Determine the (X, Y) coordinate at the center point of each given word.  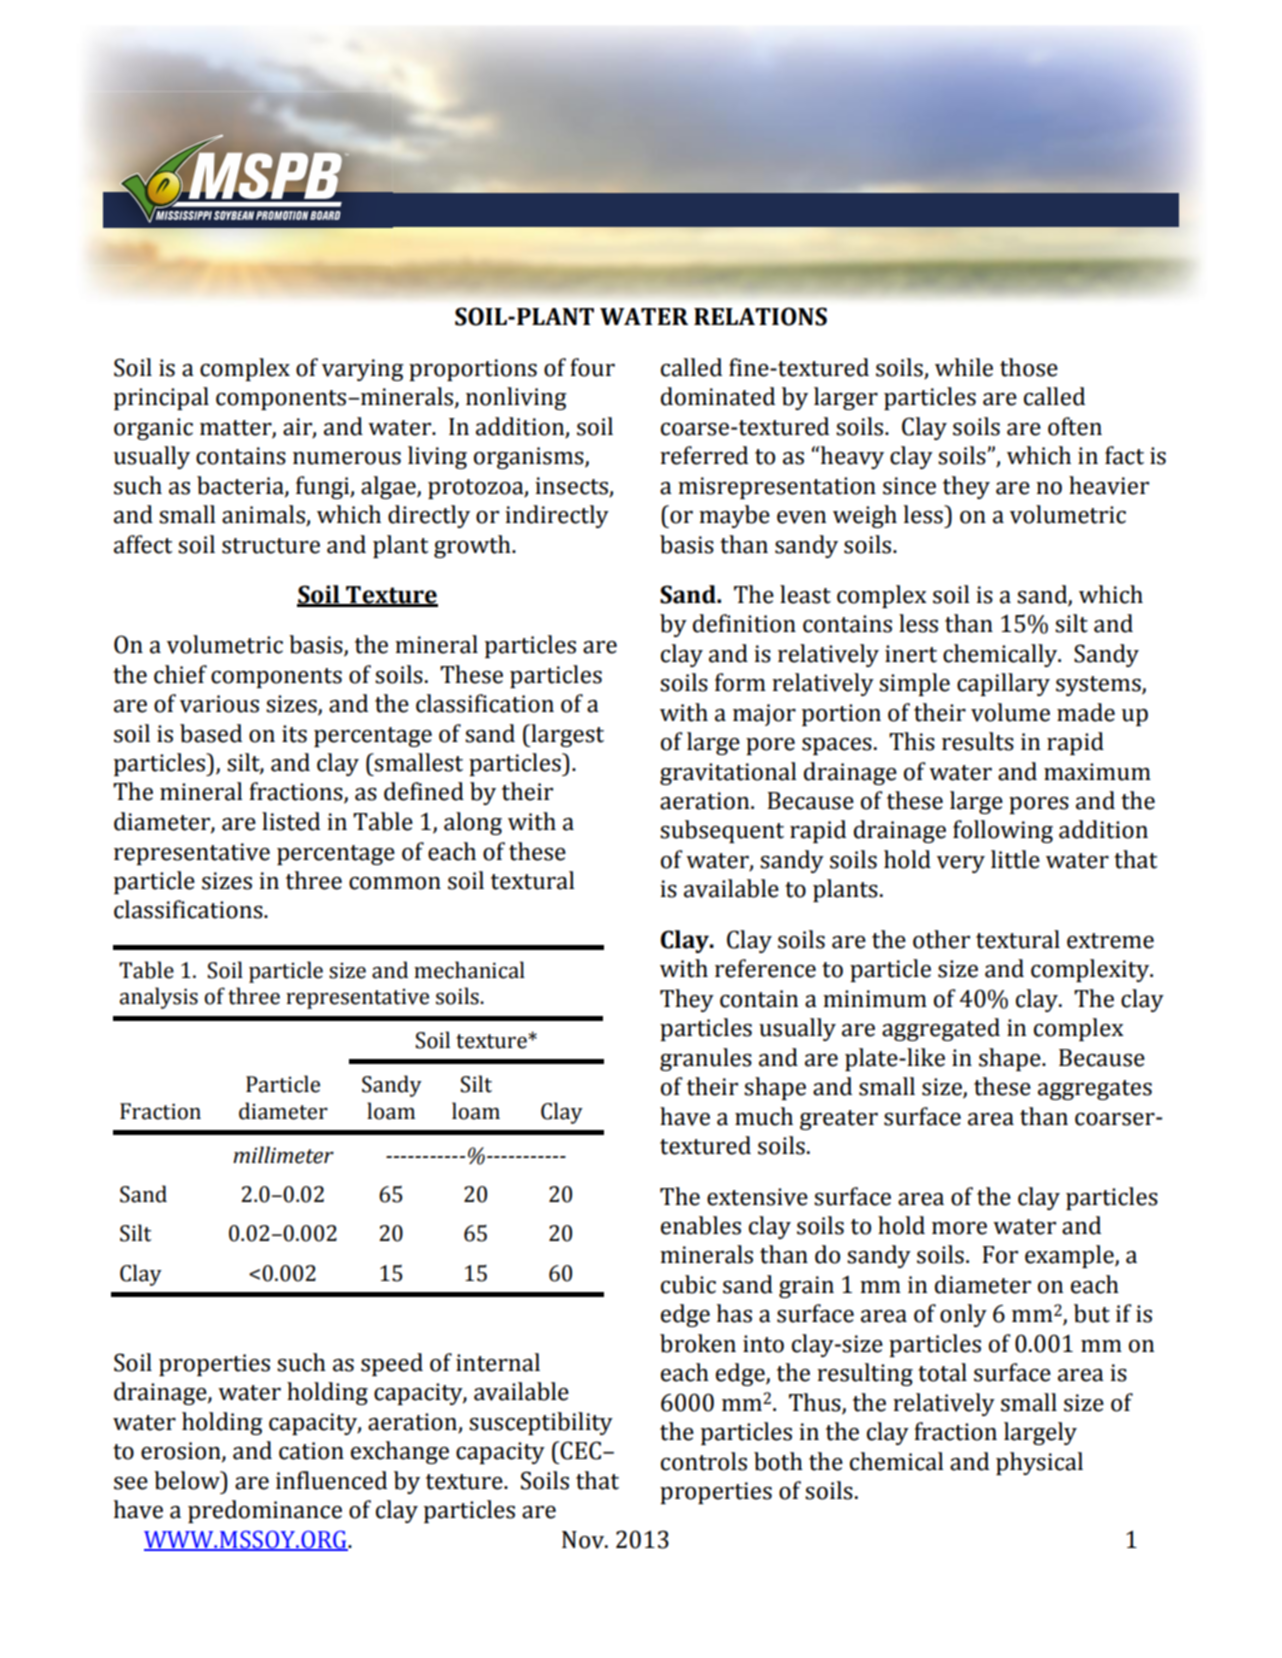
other (941, 939)
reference (765, 968)
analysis (158, 998)
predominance (265, 1511)
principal (161, 398)
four (592, 367)
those (1029, 367)
